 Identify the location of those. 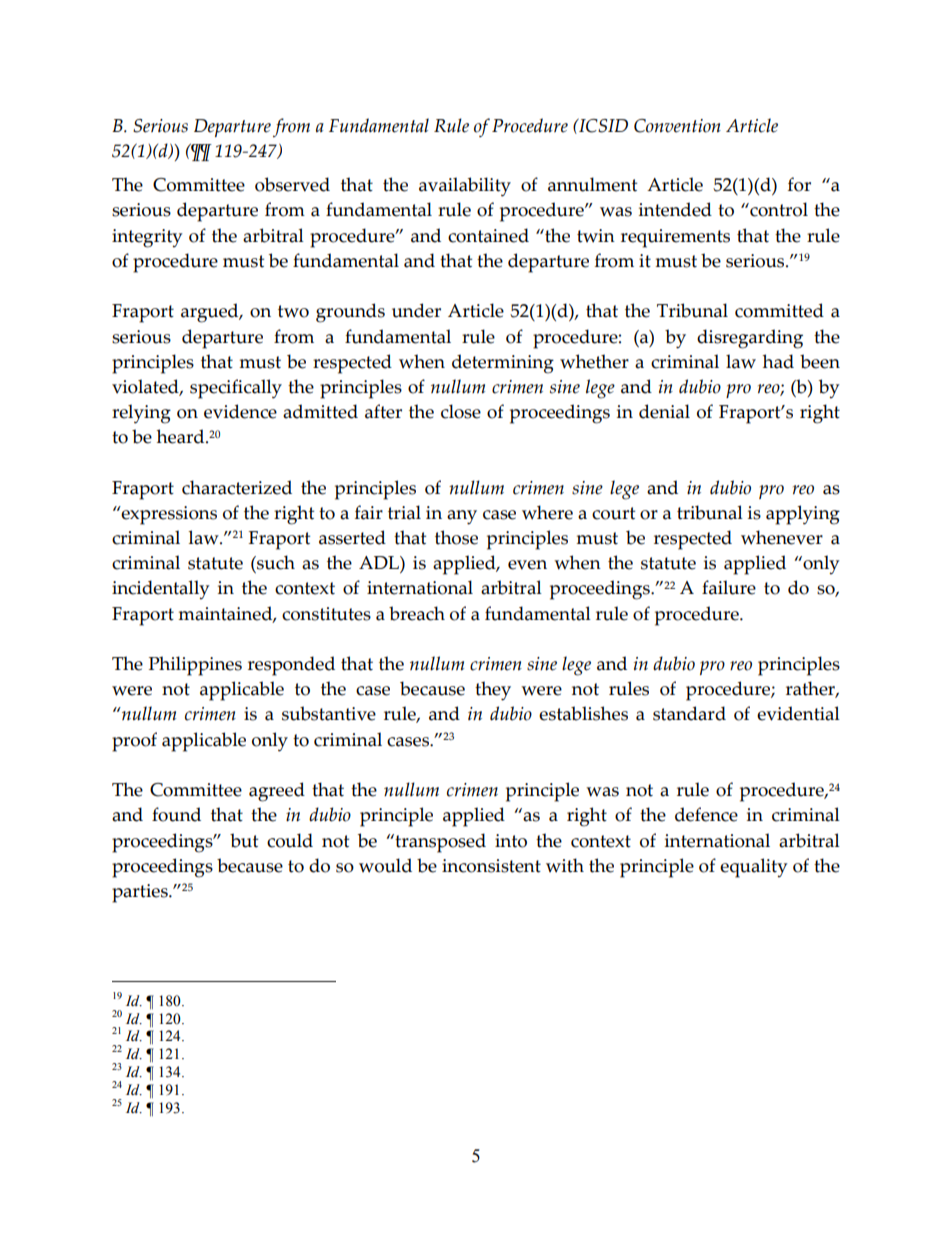
(456, 537).
